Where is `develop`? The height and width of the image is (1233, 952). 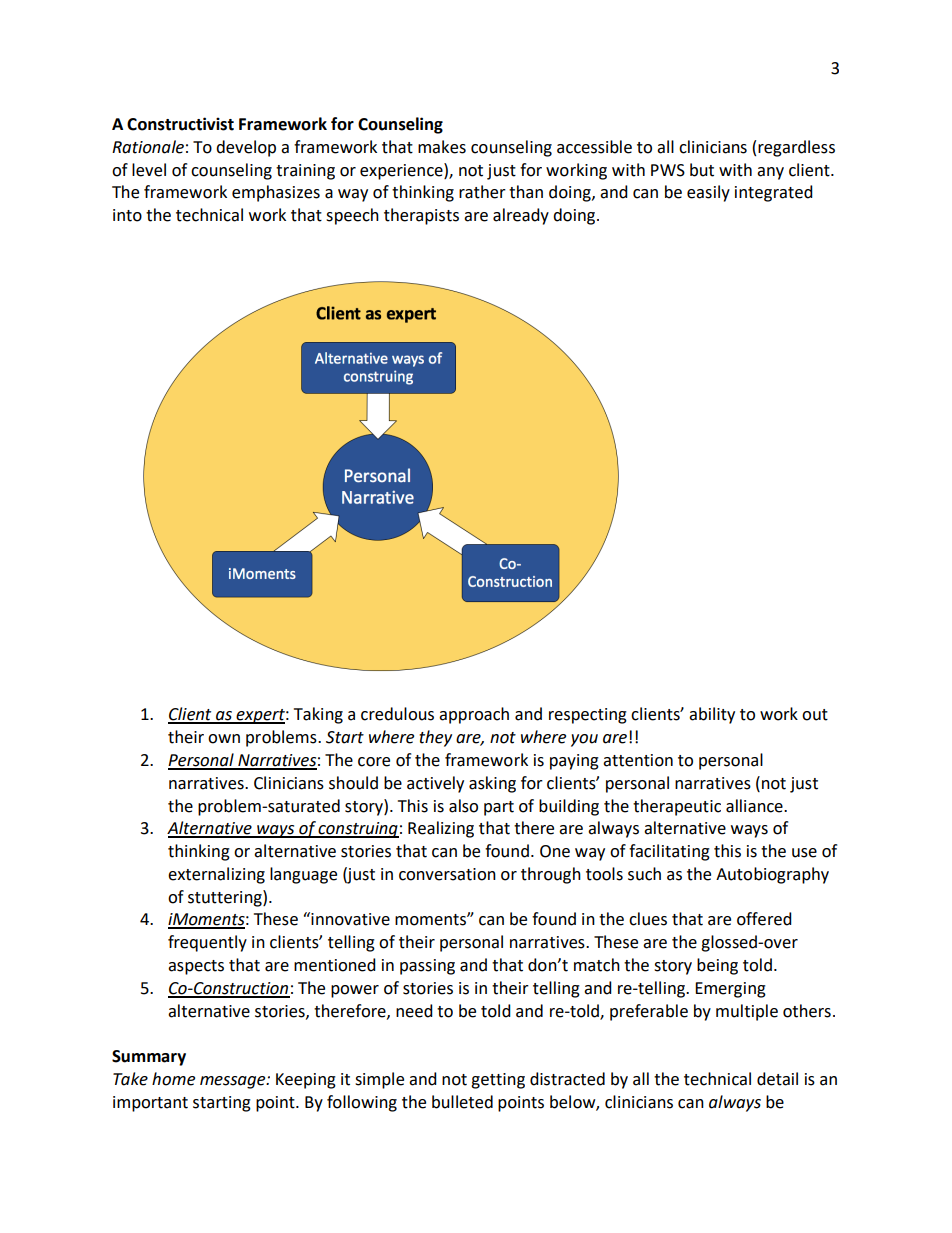
develop is located at coordinates (246, 148).
